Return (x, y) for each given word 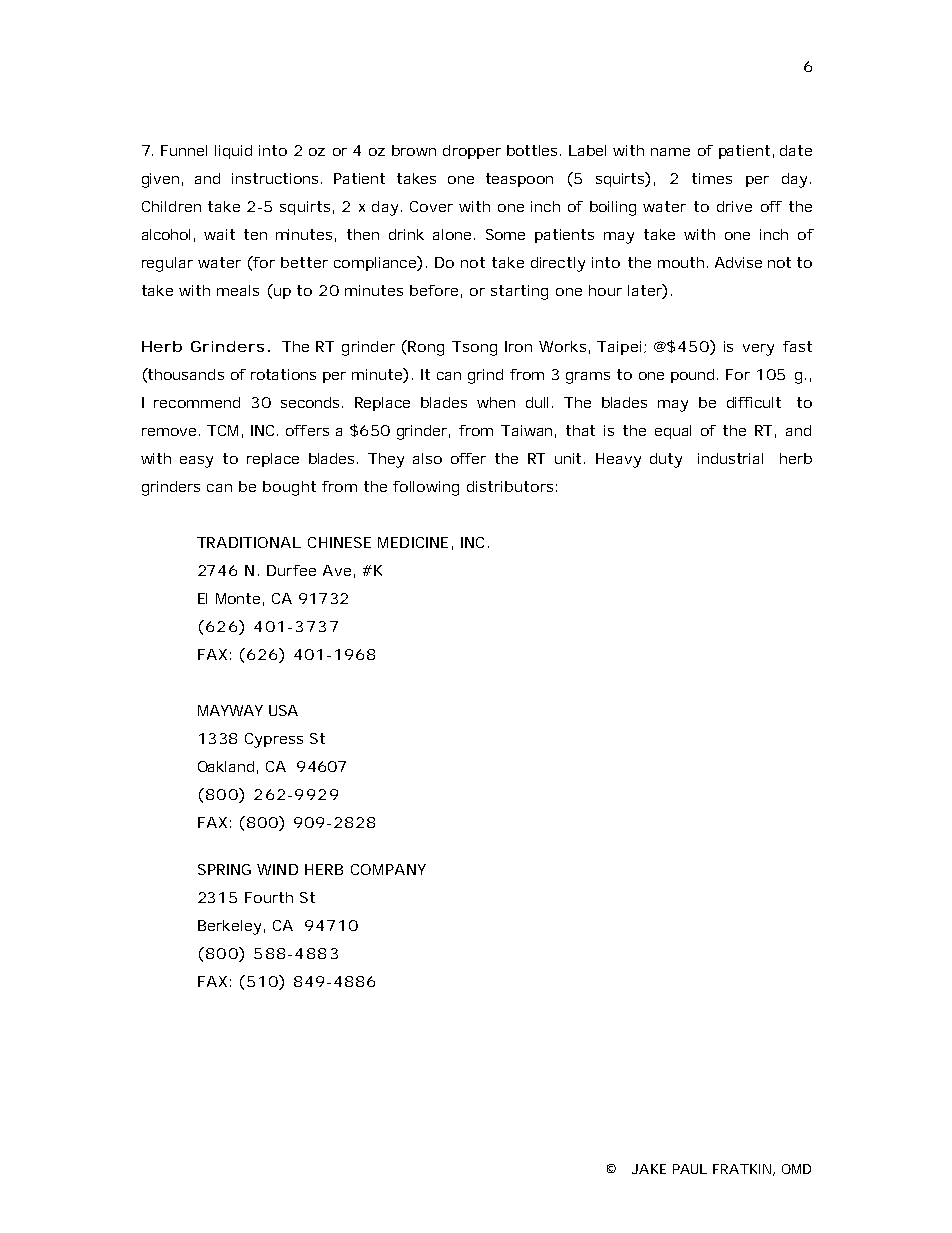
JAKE (649, 1169)
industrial (730, 458)
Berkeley (229, 927)
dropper (472, 152)
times (712, 178)
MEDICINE (413, 542)
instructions (277, 178)
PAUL (690, 1169)
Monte (238, 598)
